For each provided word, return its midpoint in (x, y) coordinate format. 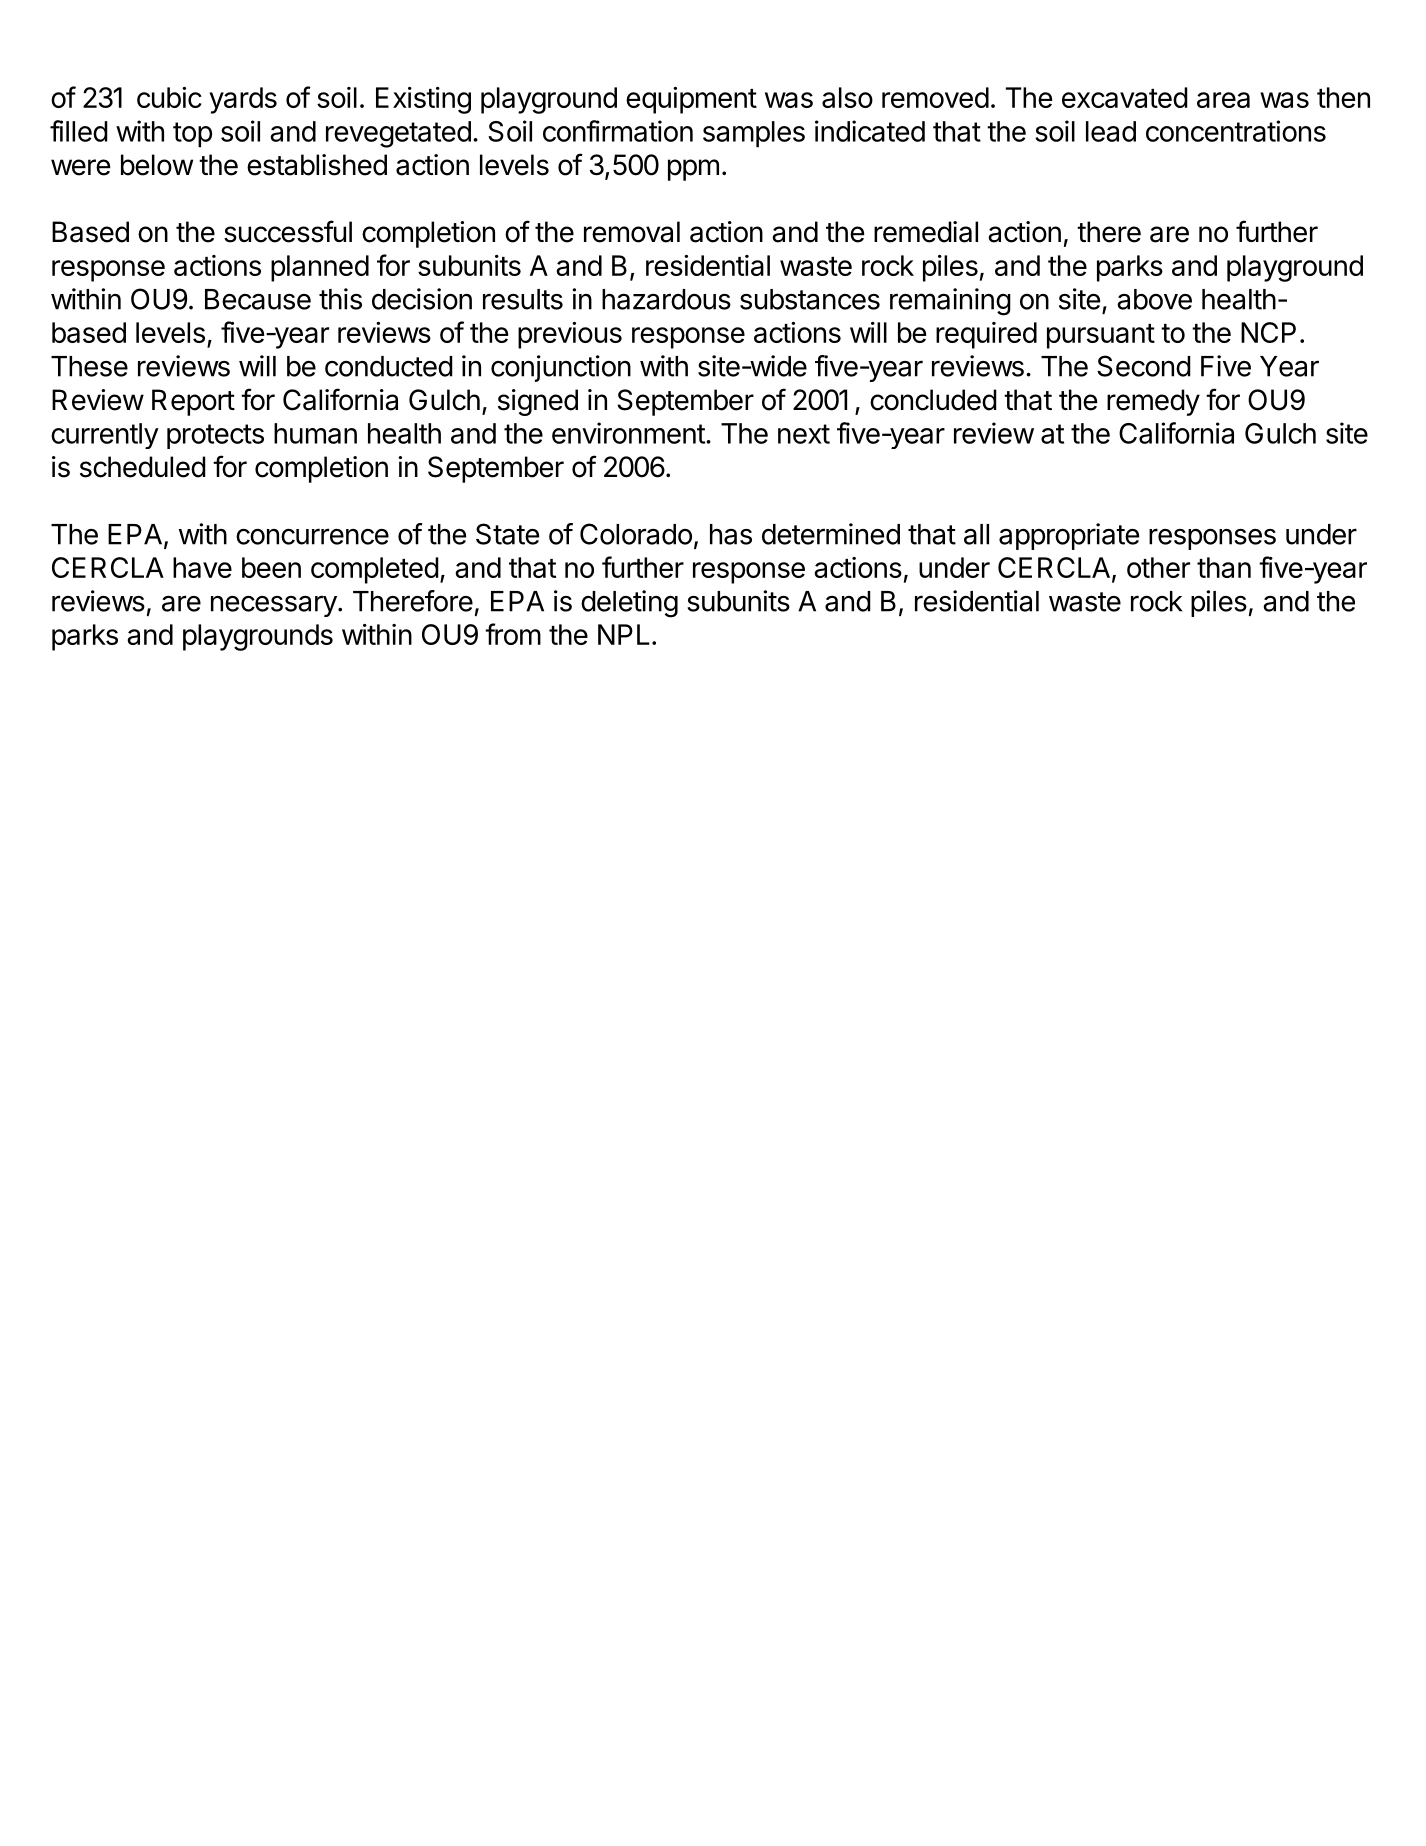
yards (243, 100)
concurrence (312, 536)
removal (632, 232)
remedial (926, 232)
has (731, 534)
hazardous (666, 299)
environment (628, 433)
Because (258, 299)
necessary (274, 606)
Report (193, 402)
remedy (1153, 402)
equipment (691, 100)
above (1154, 299)
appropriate (1069, 536)
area (1223, 100)
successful (288, 231)
